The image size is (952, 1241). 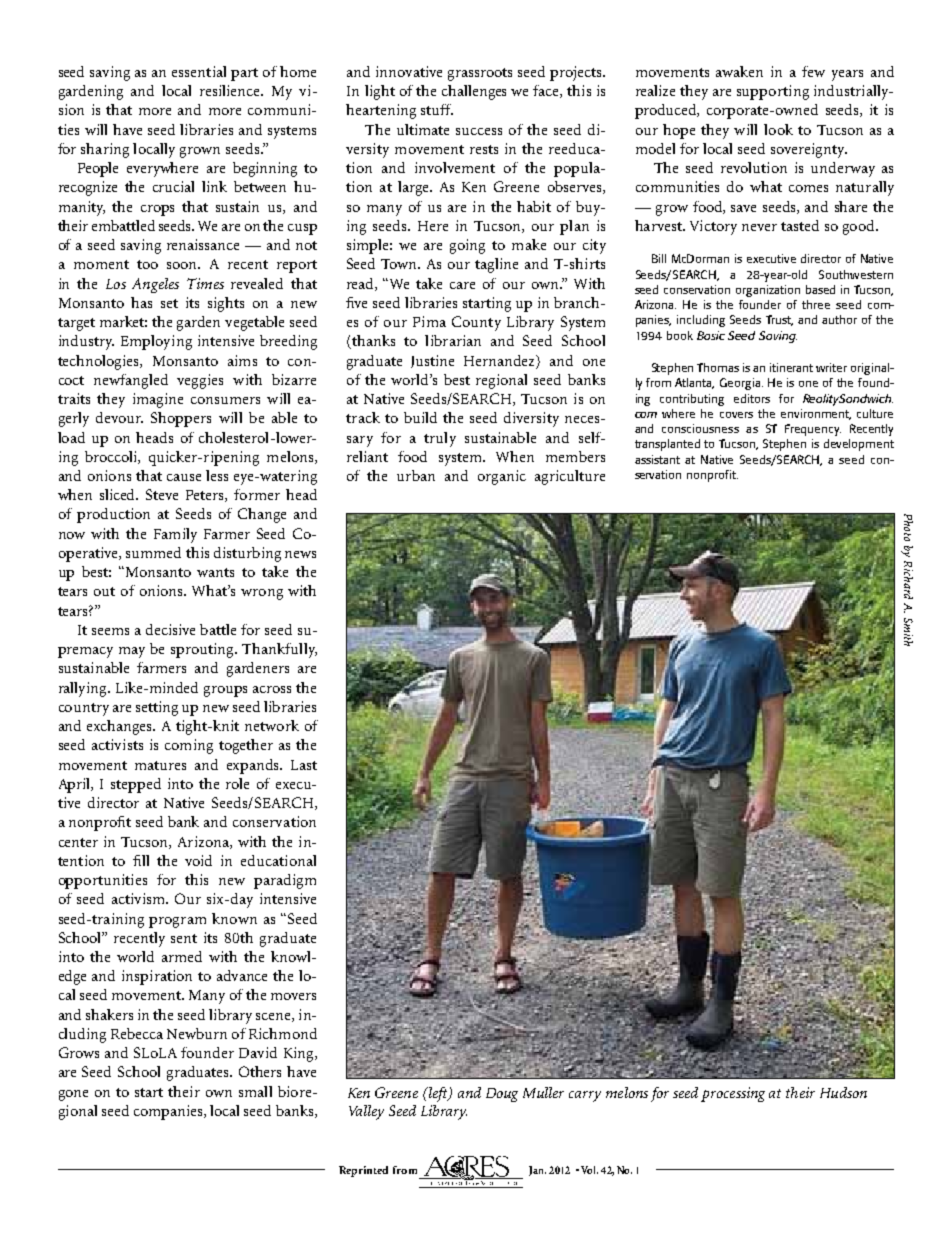 What do you see at coordinates (156, 342) in the screenshot?
I see `Employing` at bounding box center [156, 342].
